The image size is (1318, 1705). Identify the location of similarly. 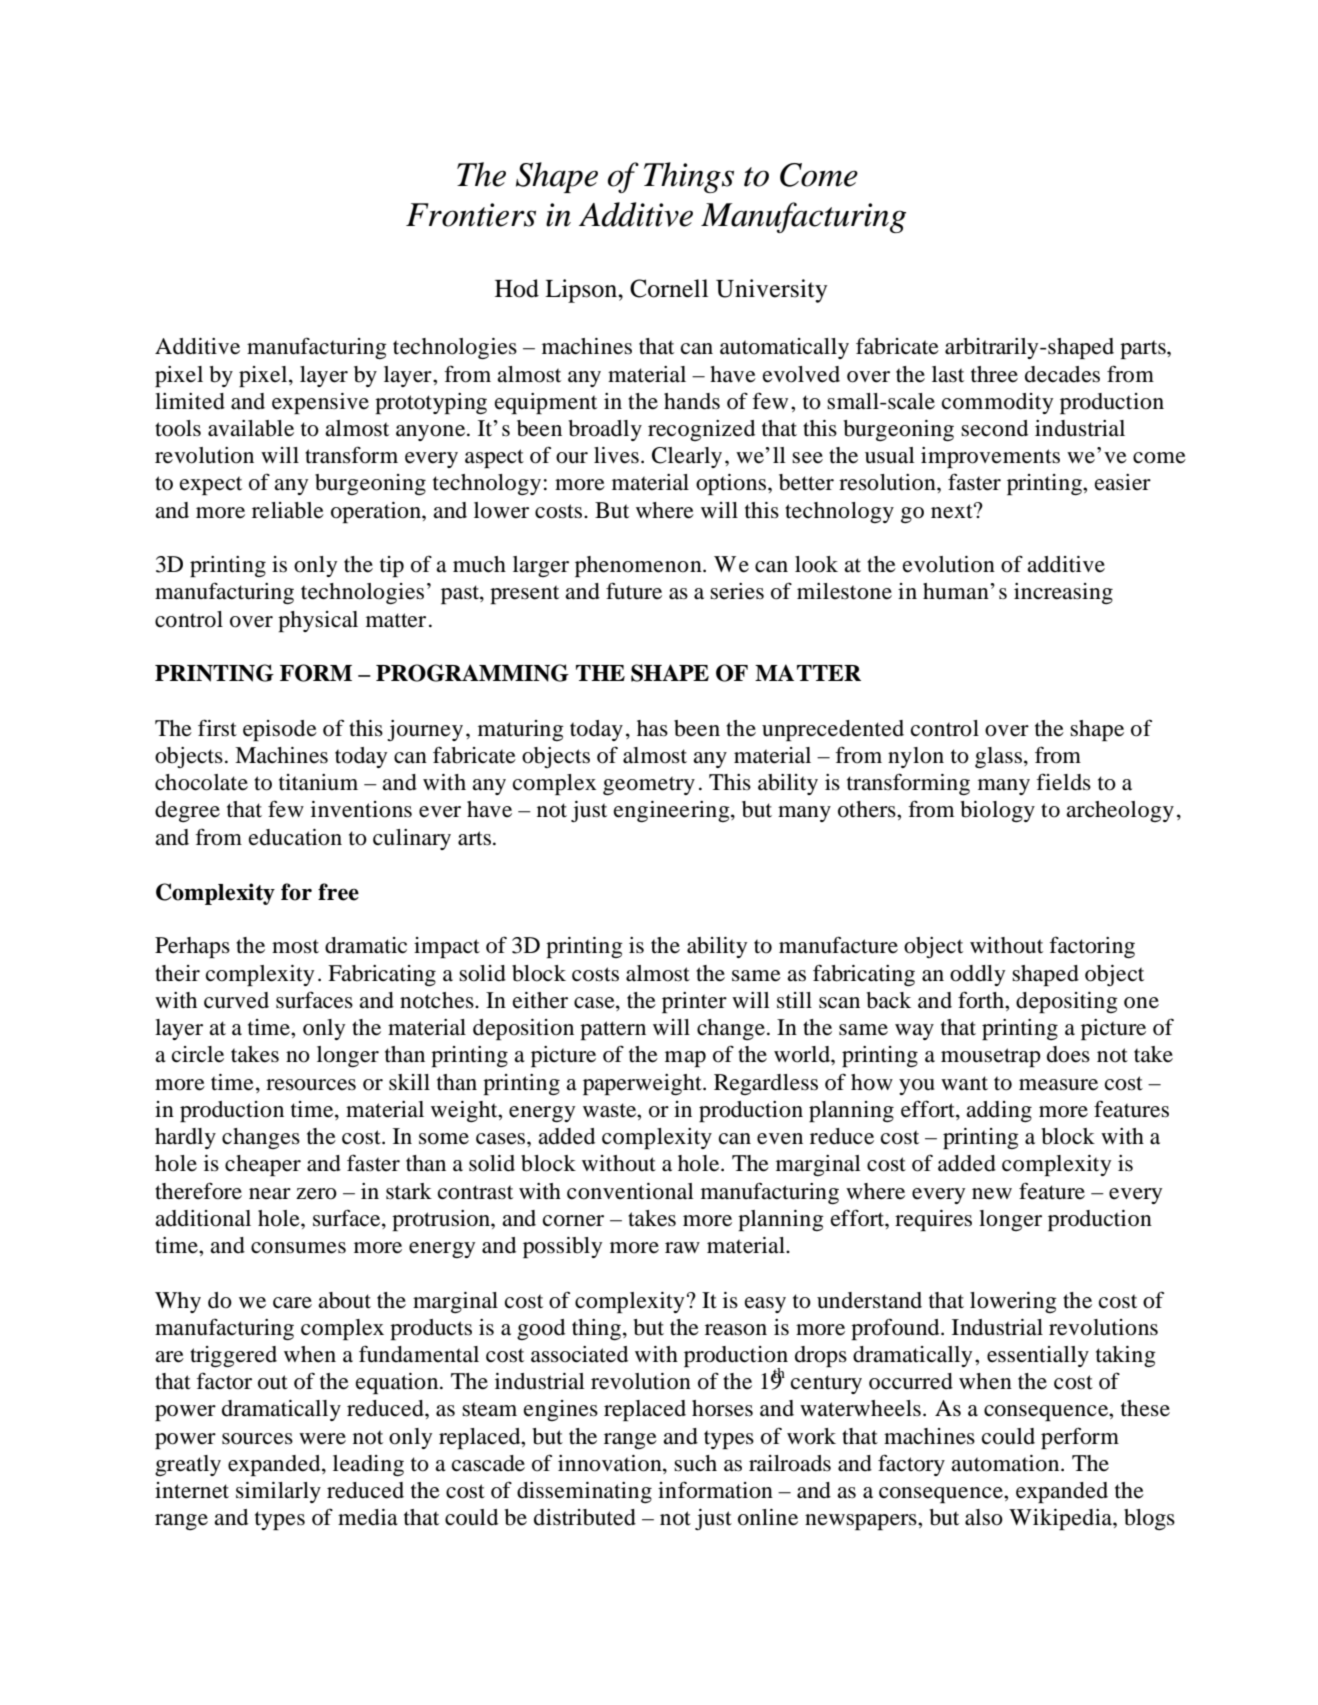
(278, 1492).
